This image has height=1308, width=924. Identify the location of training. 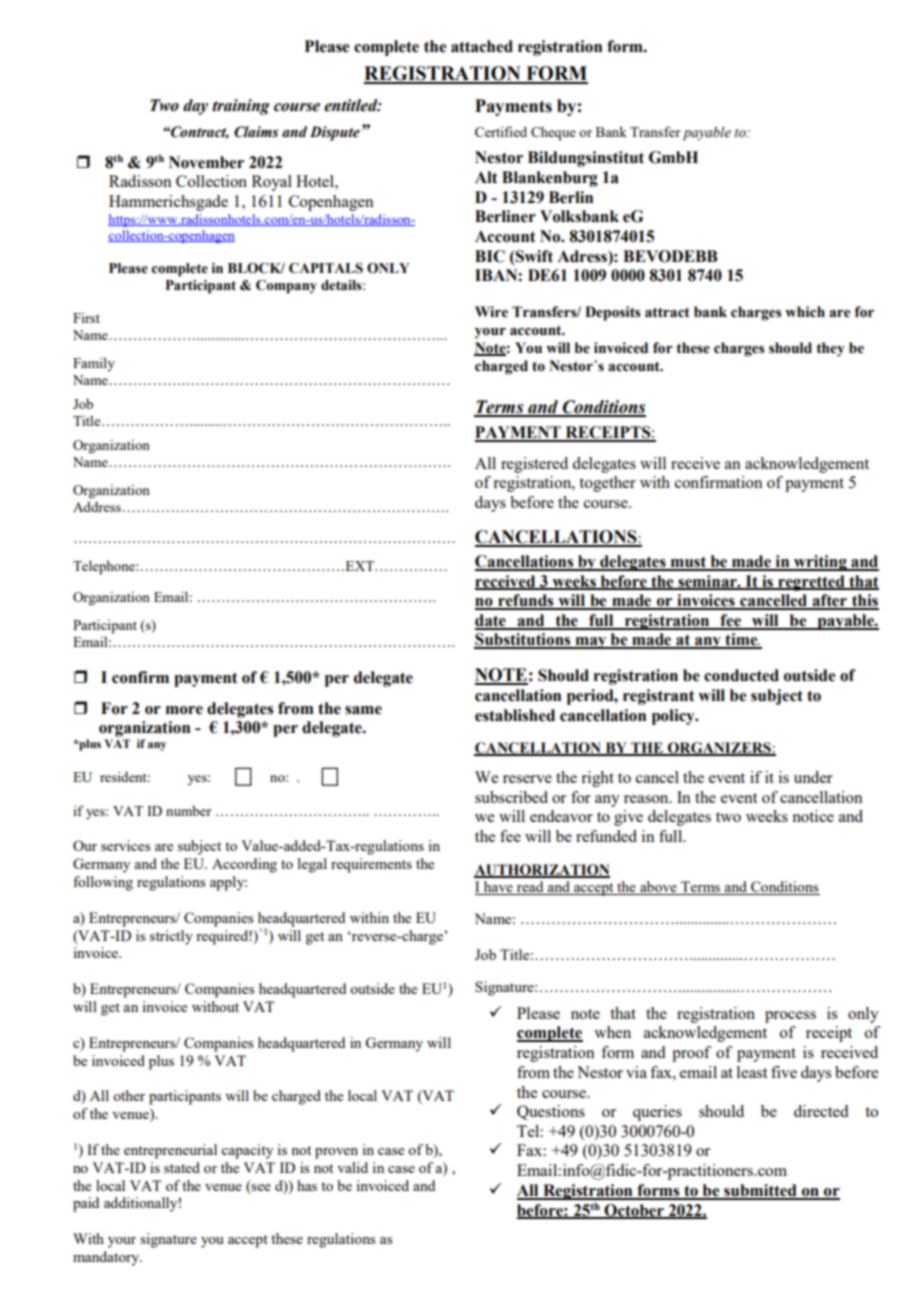
(241, 107).
